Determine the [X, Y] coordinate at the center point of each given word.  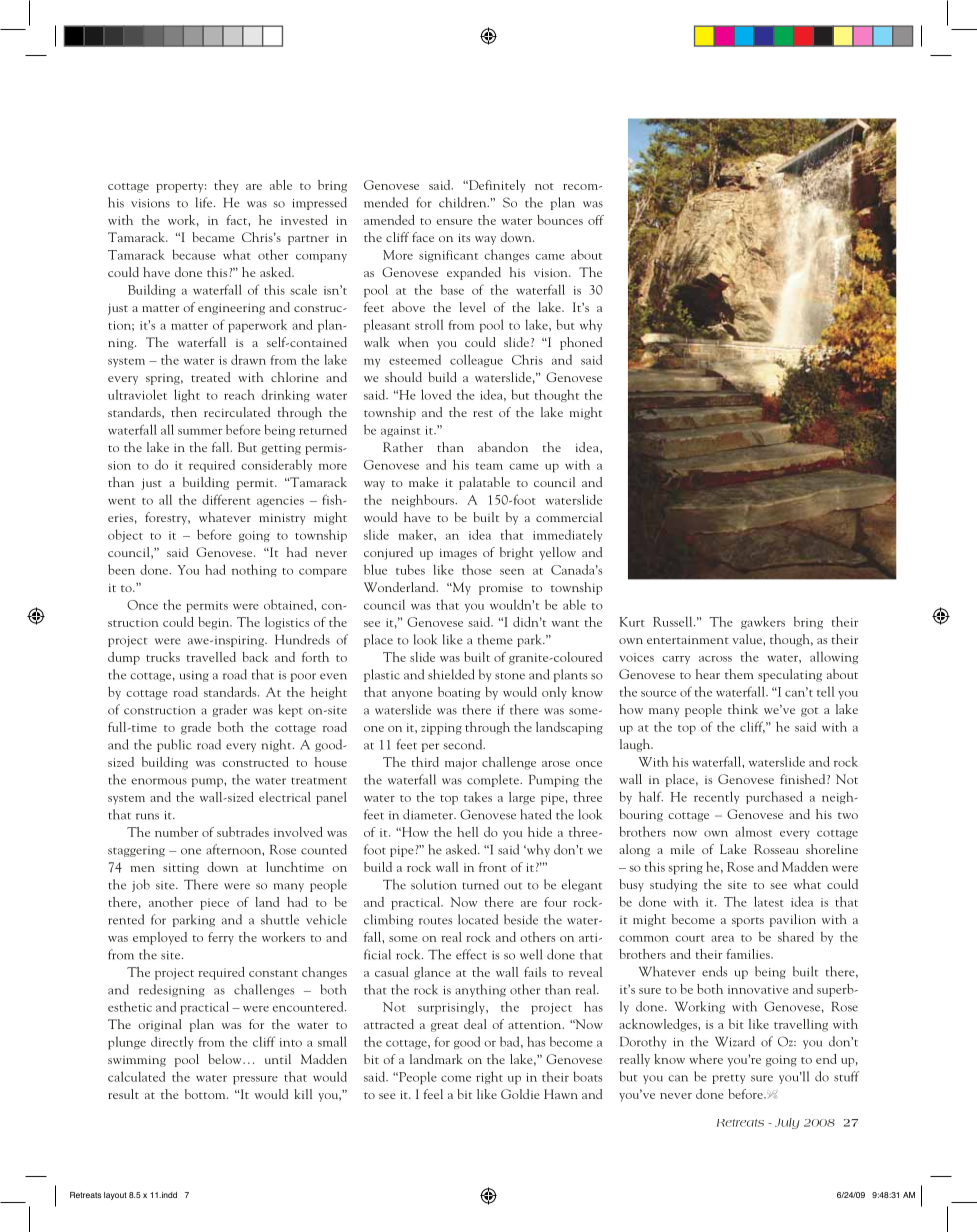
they [226, 186]
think [743, 709]
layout [115, 1196]
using [194, 676]
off [596, 220]
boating [459, 693]
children [464, 202]
